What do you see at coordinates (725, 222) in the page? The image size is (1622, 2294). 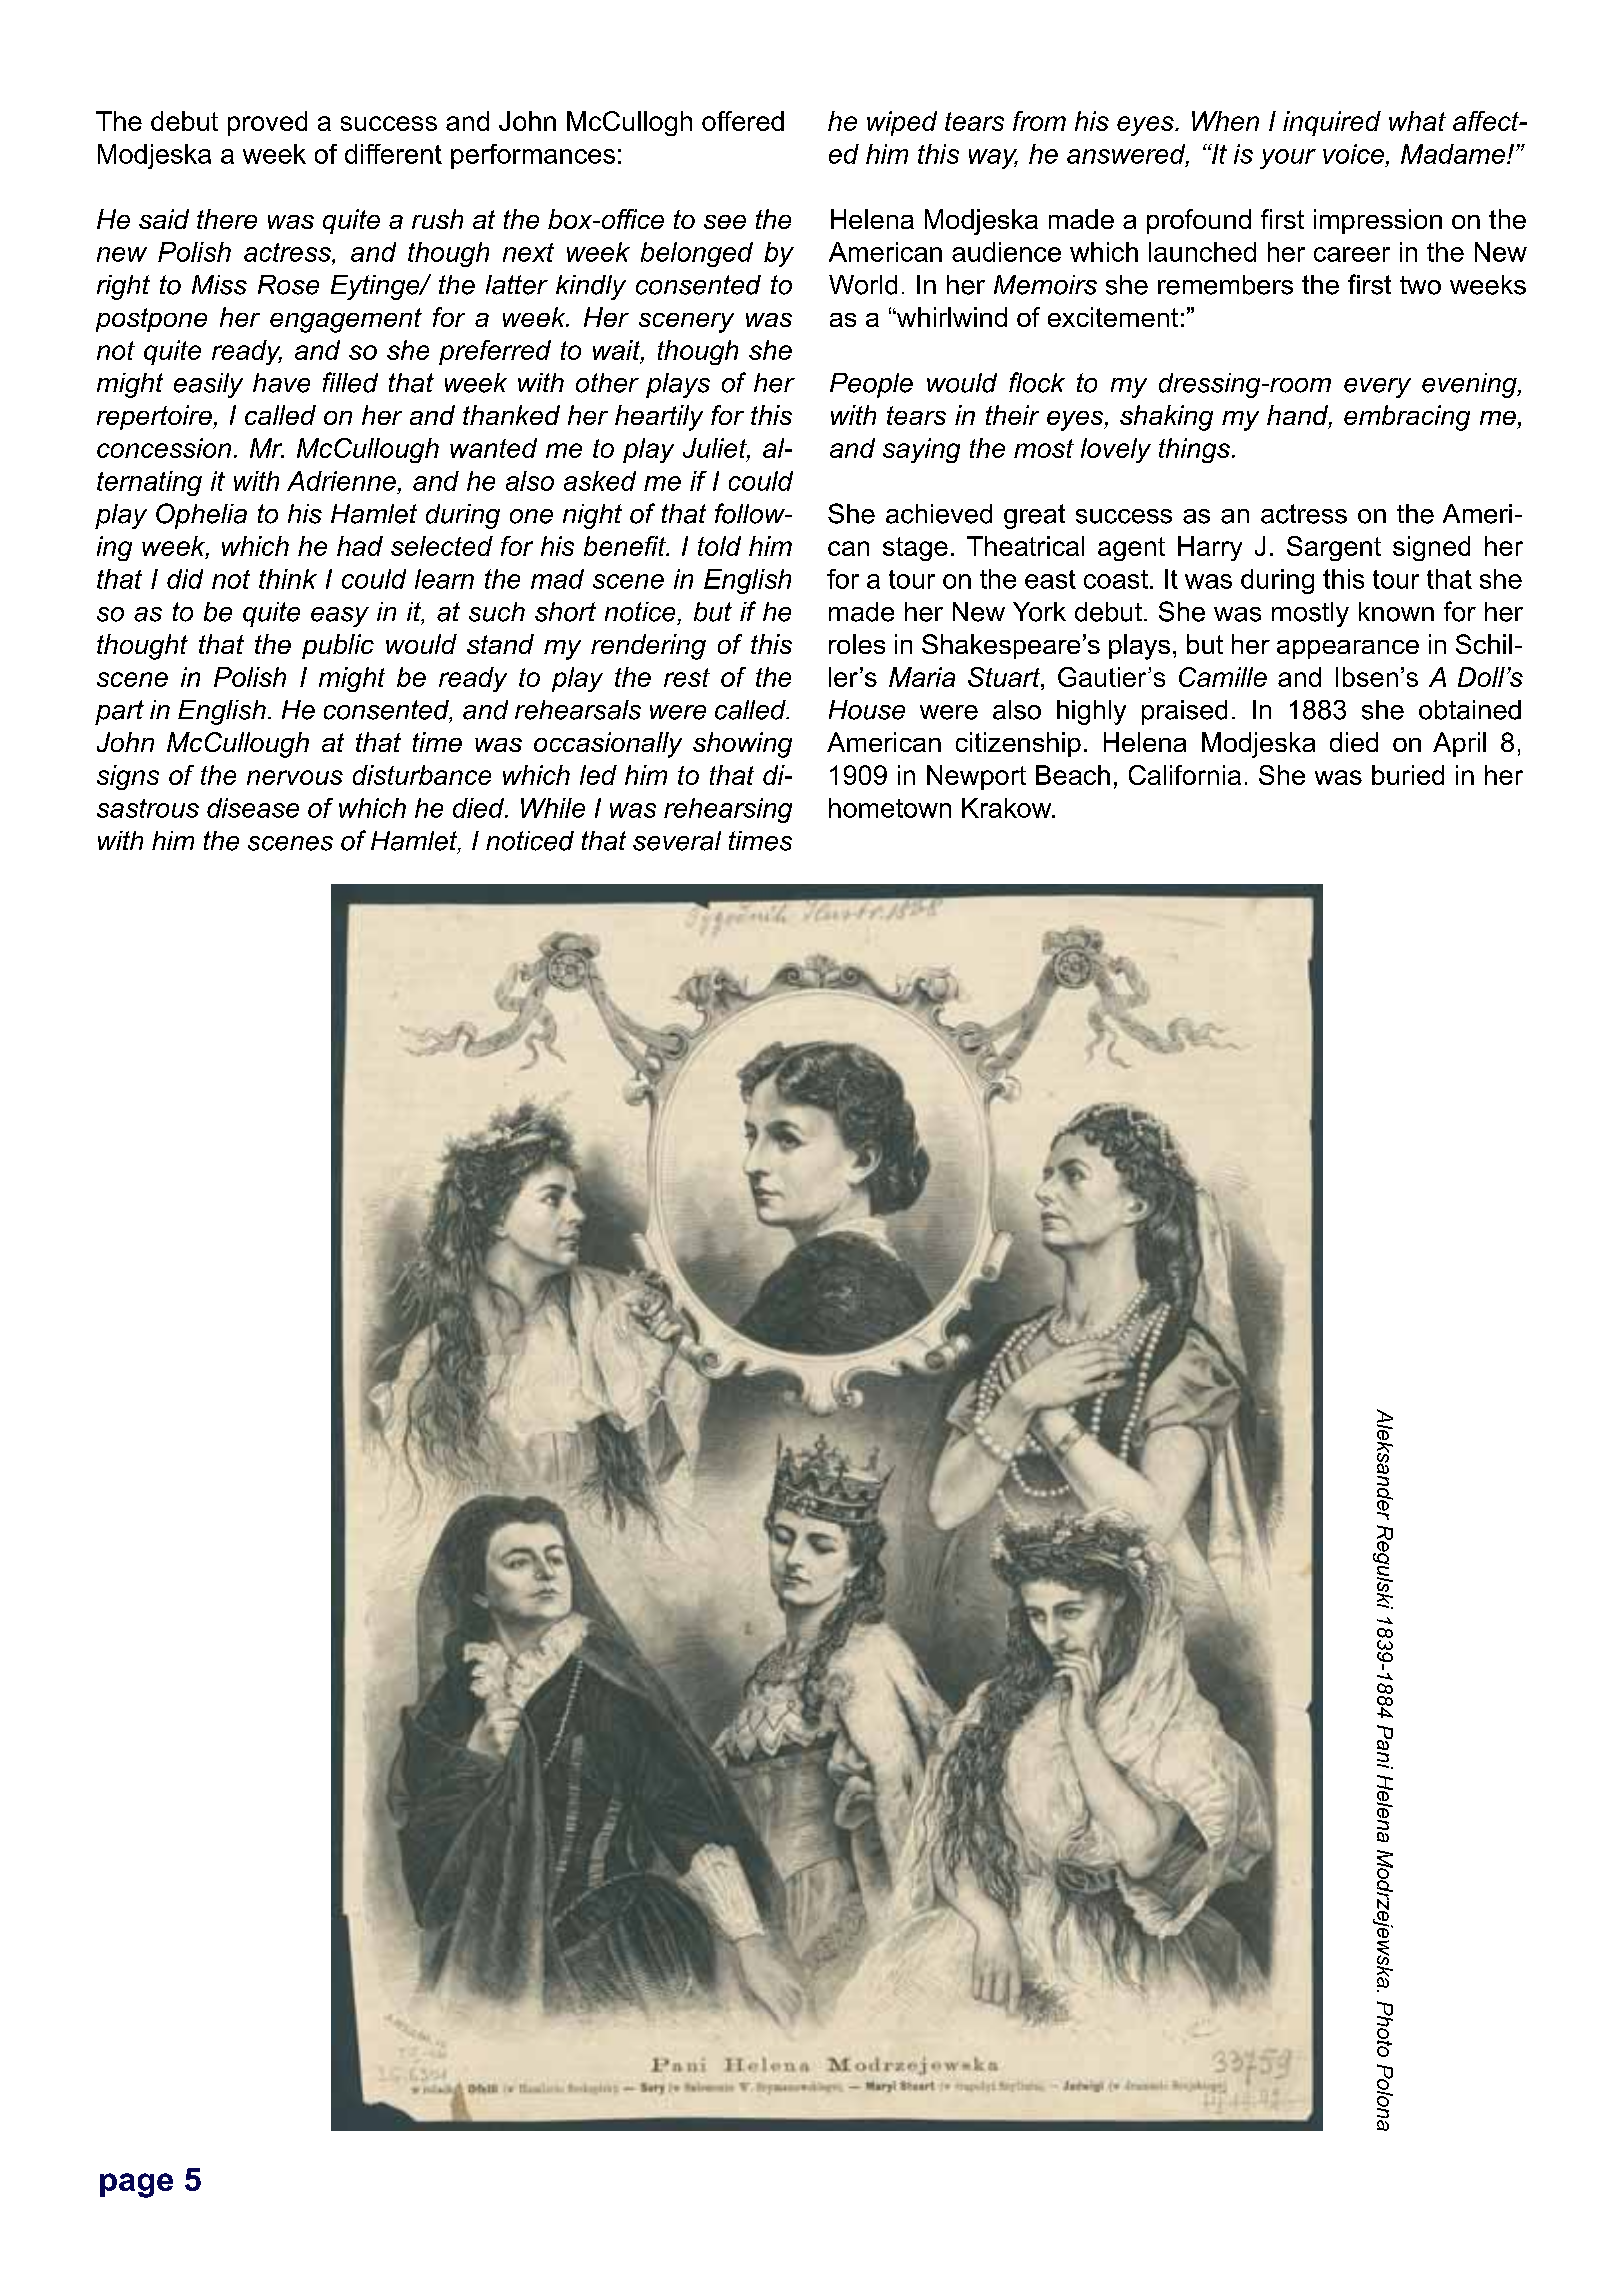 I see `see` at bounding box center [725, 222].
